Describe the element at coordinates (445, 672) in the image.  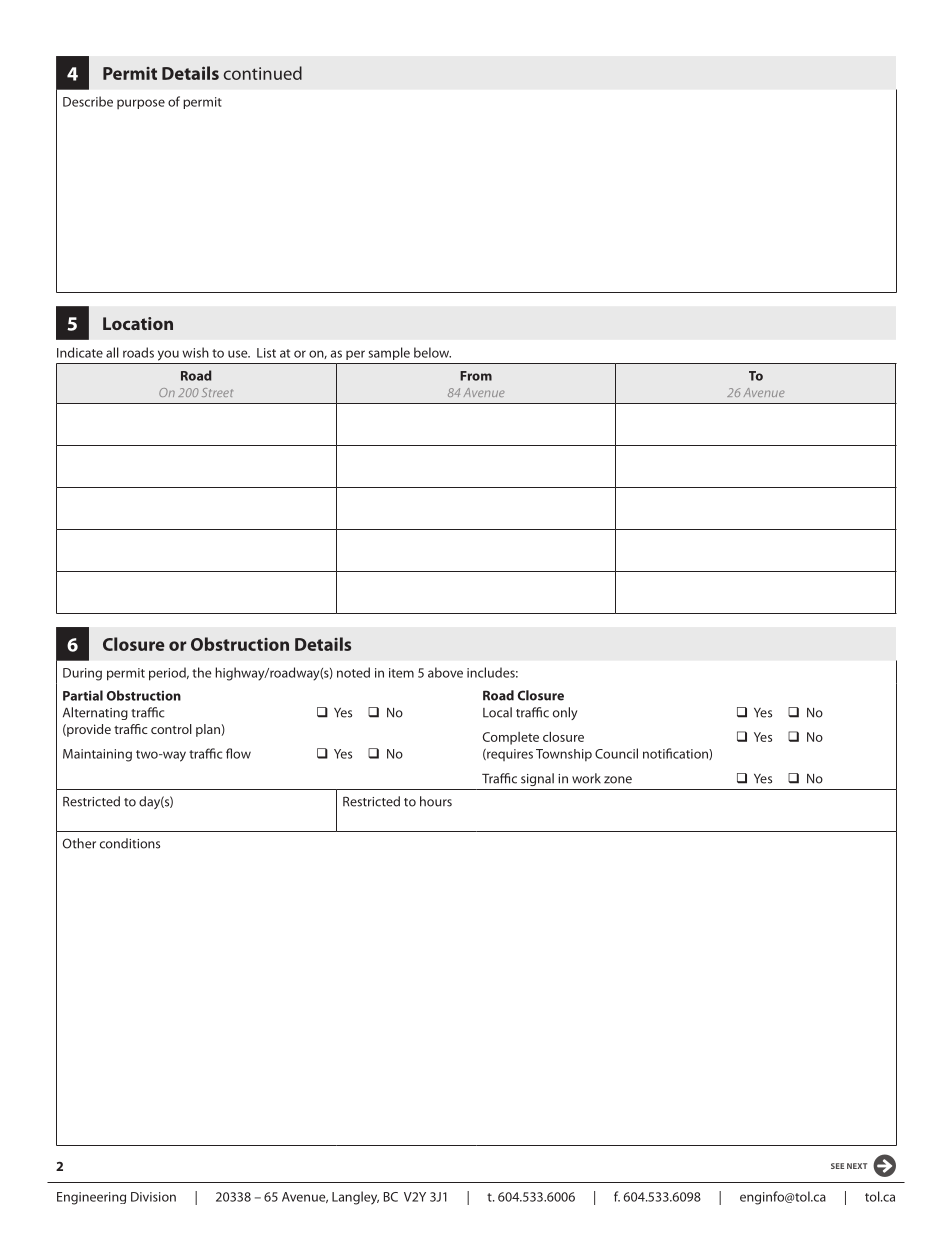
I see `above` at that location.
